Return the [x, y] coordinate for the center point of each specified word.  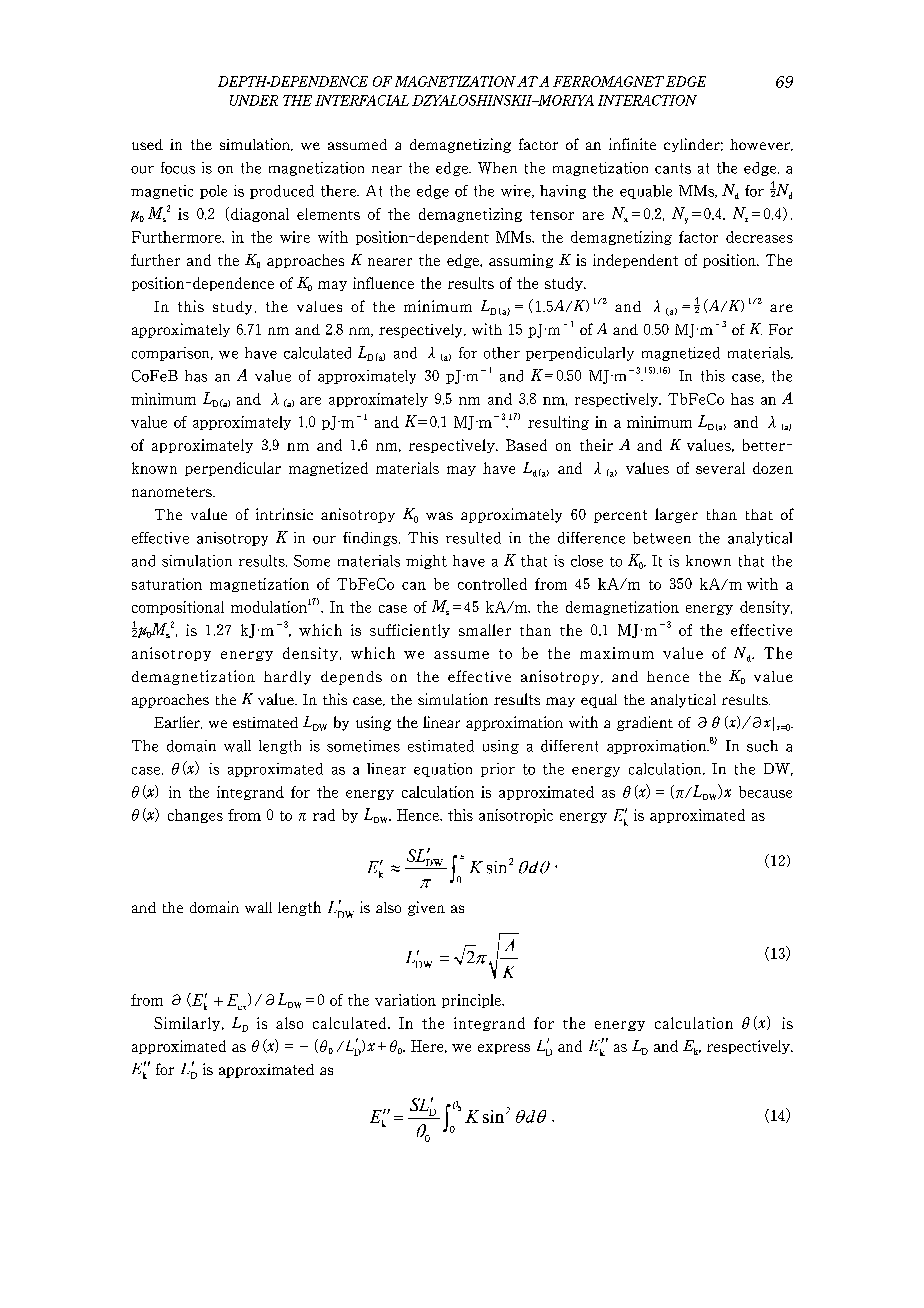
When [497, 168]
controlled [492, 584]
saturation [167, 584]
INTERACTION [647, 100]
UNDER [254, 100]
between [662, 538]
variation [405, 1000]
